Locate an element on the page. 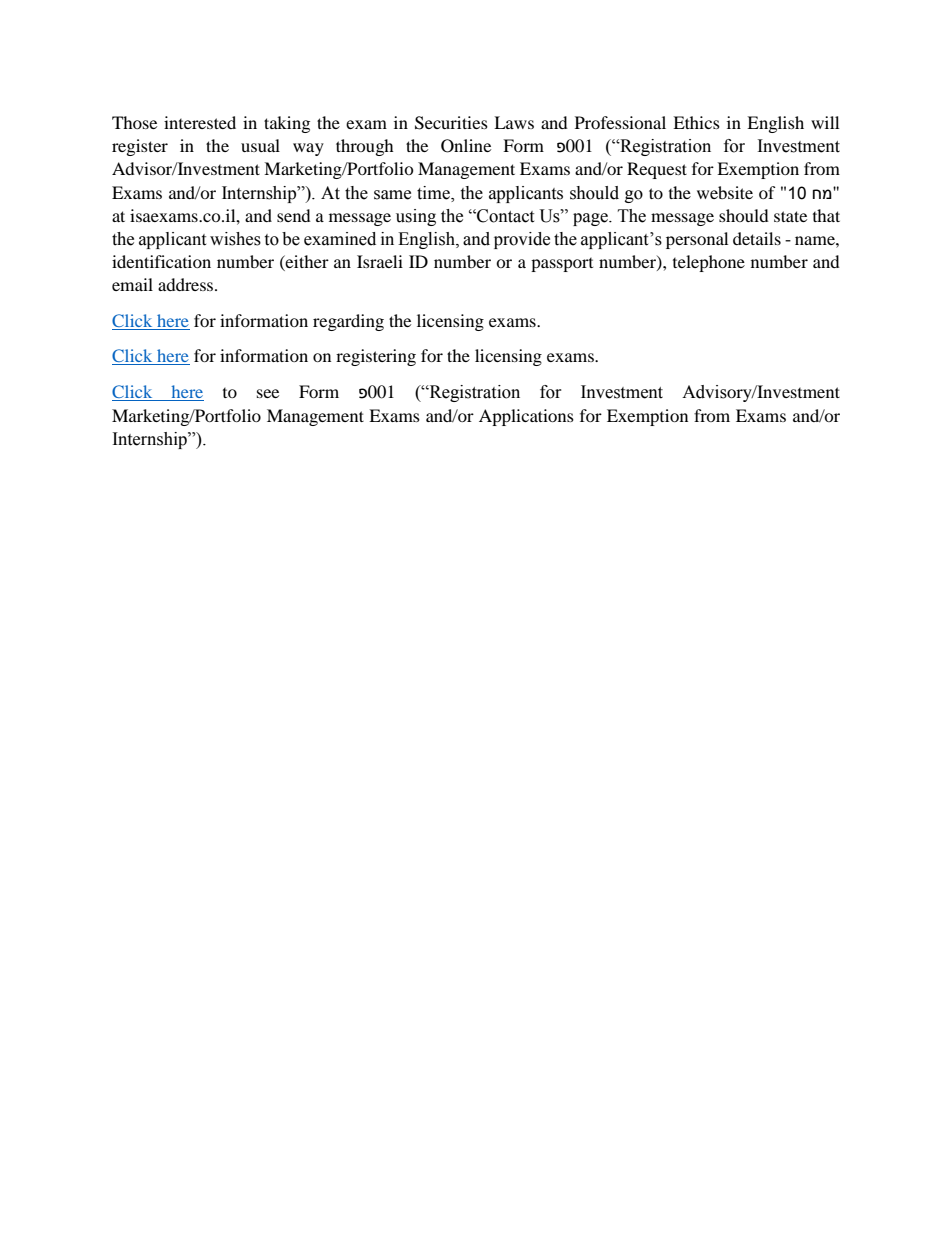  see is located at coordinates (268, 393).
